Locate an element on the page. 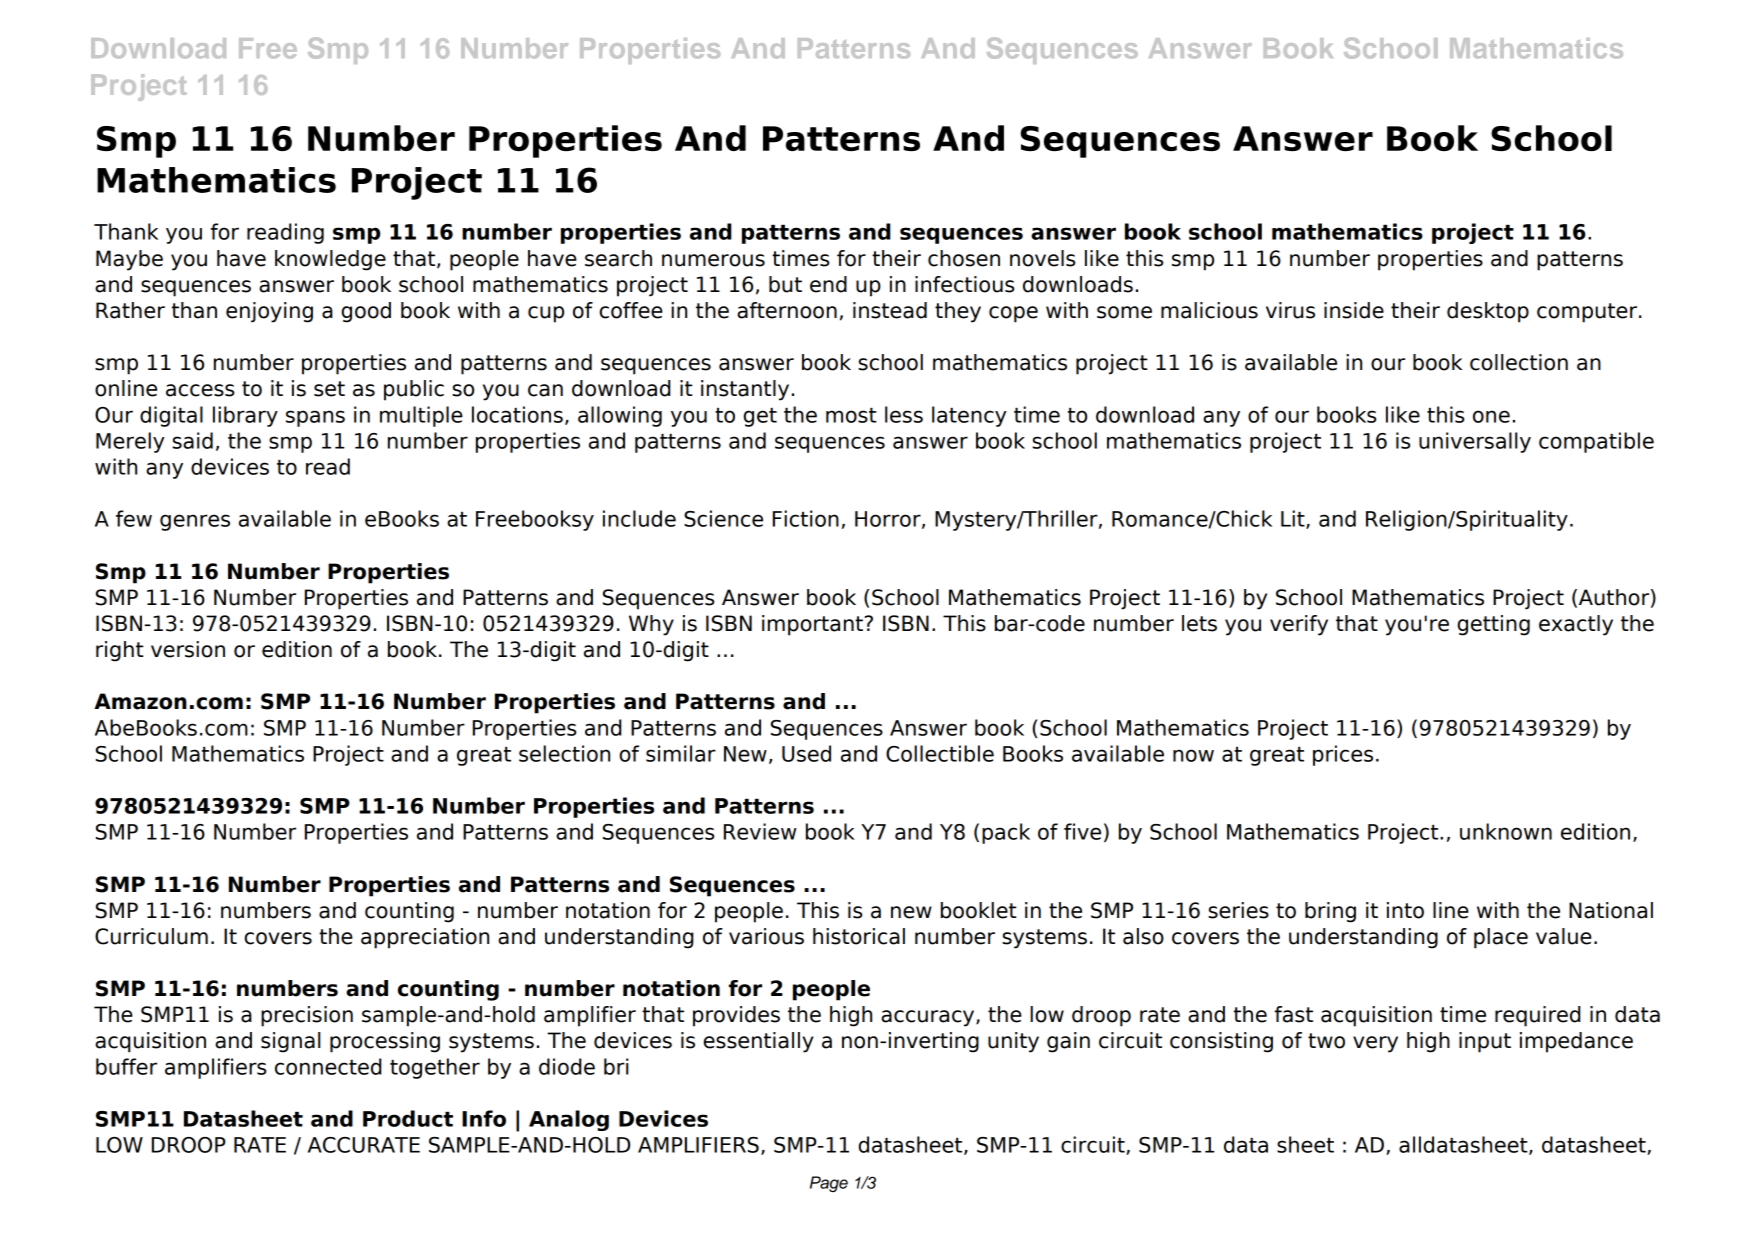 The image size is (1757, 1242). place is located at coordinates (1501, 938).
